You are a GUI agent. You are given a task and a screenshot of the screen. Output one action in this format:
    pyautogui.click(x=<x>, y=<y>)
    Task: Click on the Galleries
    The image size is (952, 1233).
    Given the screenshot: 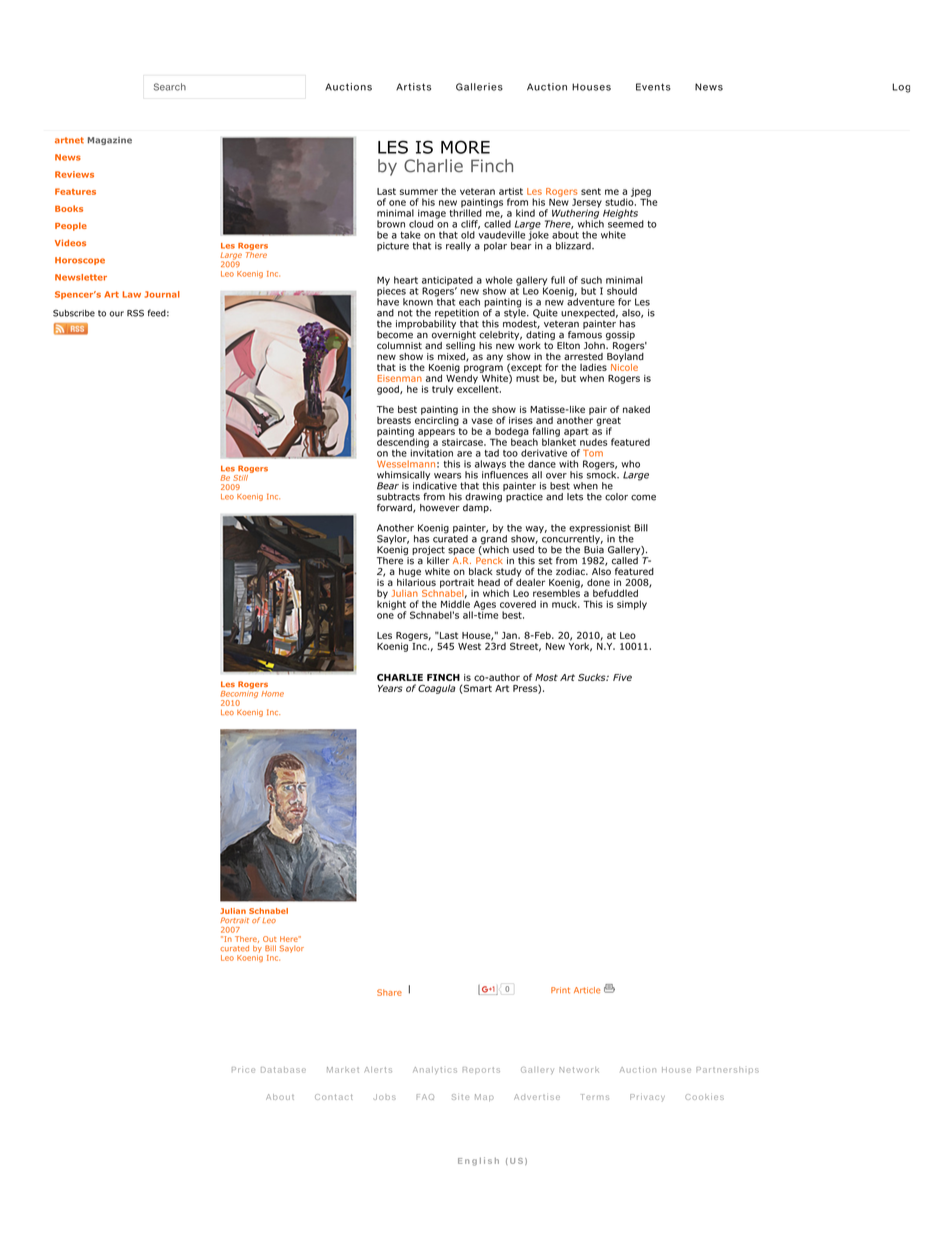 What is the action you would take?
    pyautogui.click(x=479, y=87)
